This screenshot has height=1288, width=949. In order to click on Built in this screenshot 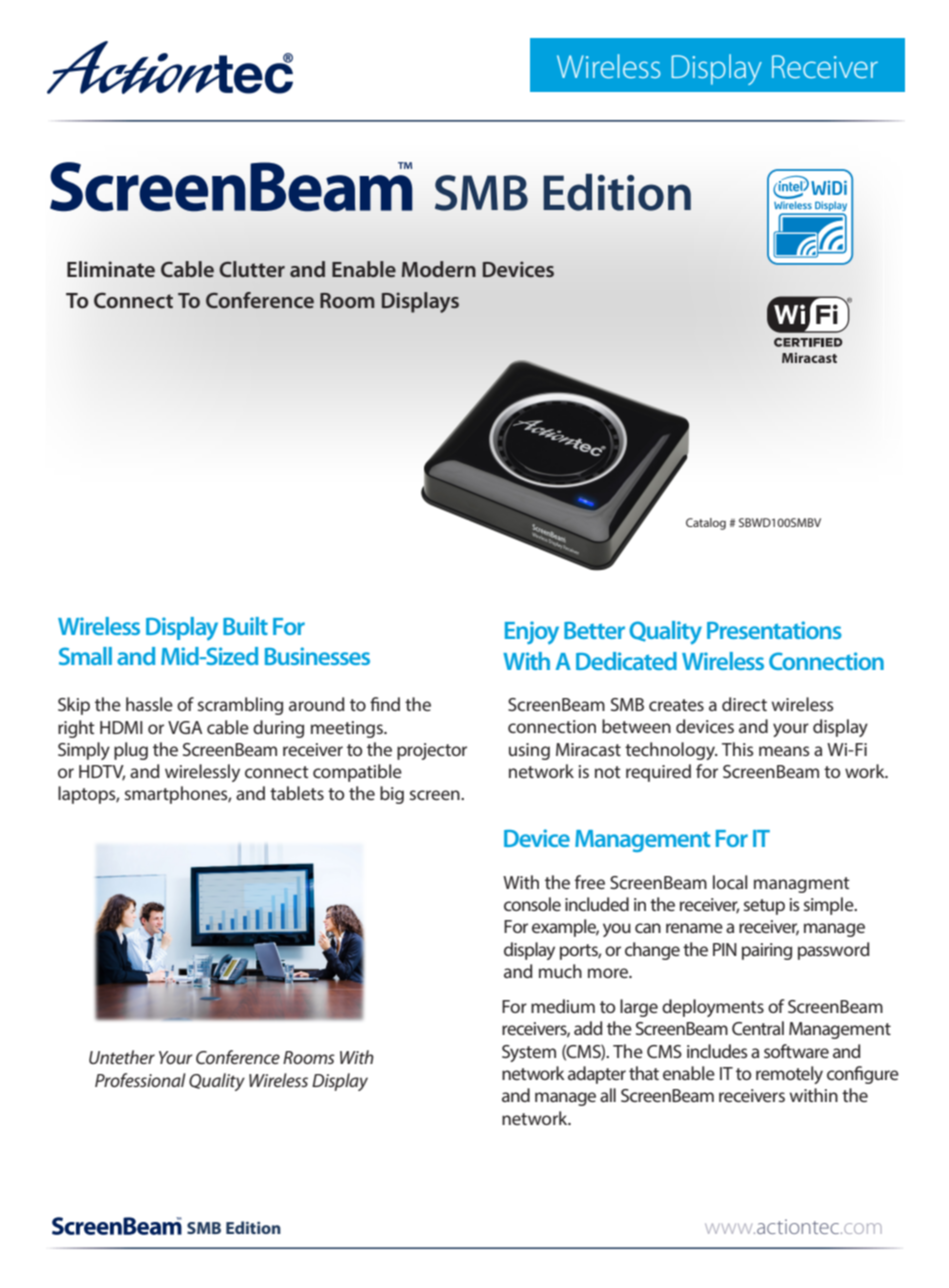, I will do `click(245, 626)`.
